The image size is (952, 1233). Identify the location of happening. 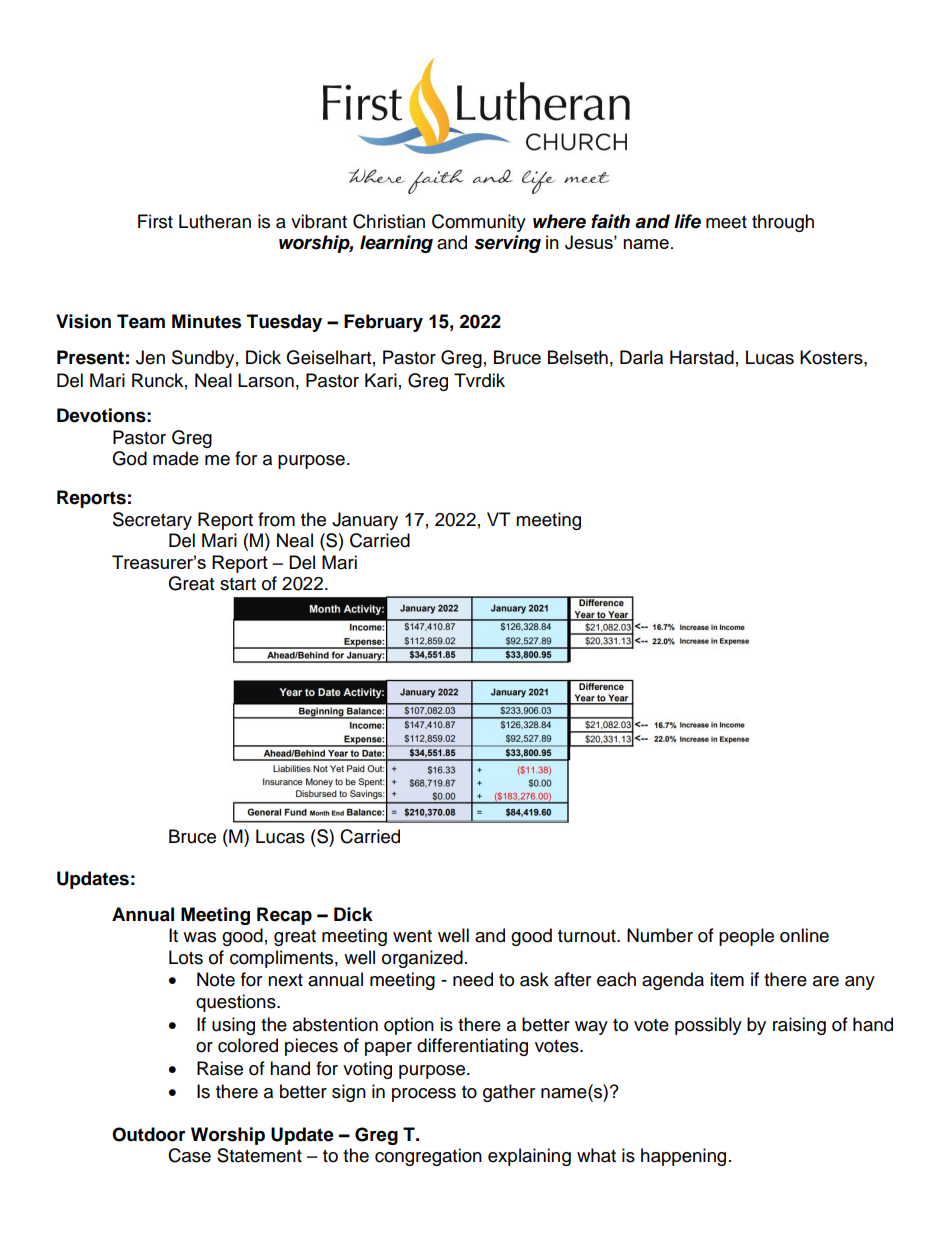
(683, 1157).
